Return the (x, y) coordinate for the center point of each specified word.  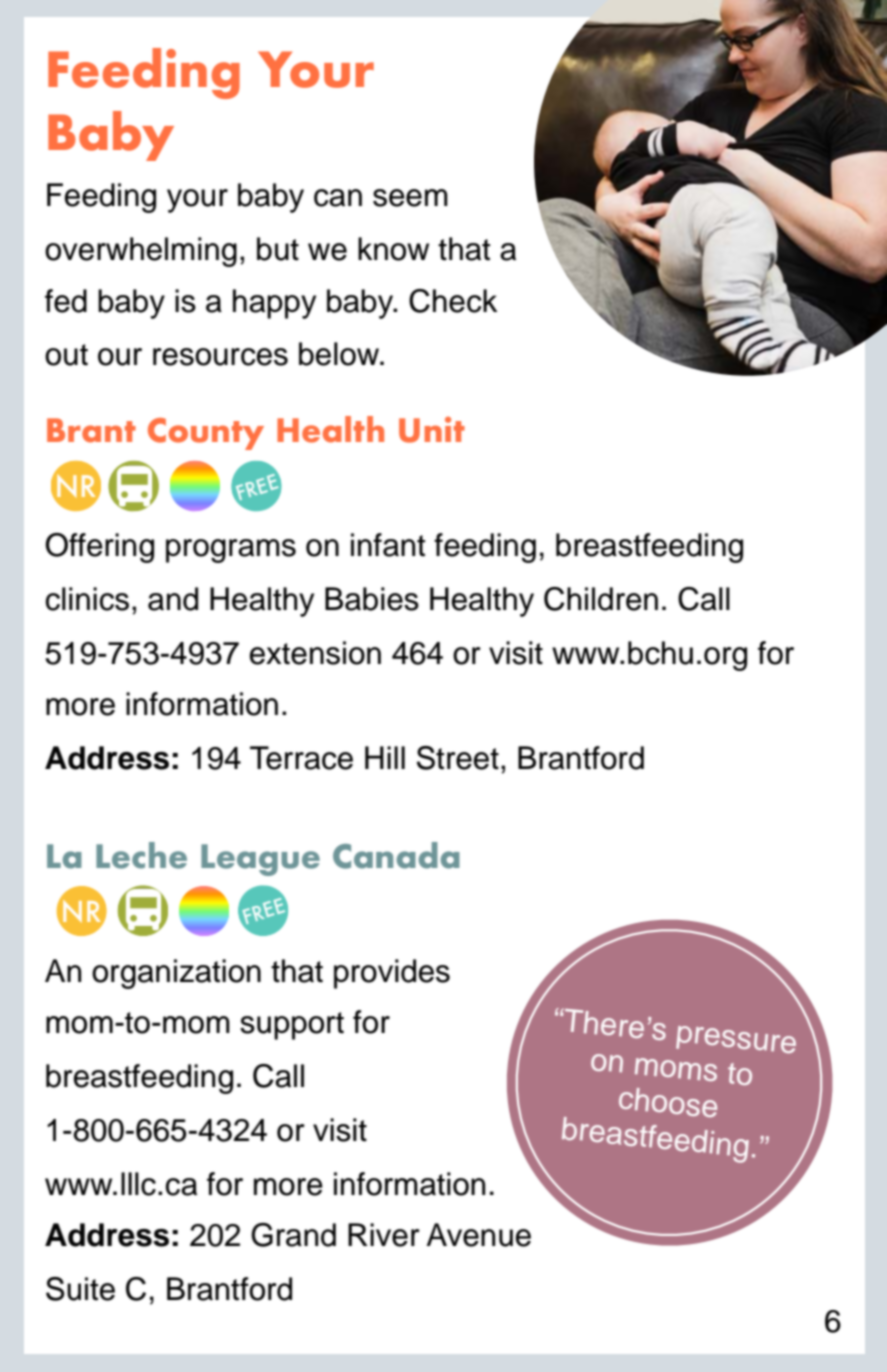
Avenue (479, 1235)
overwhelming (141, 252)
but (278, 249)
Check (453, 301)
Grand (293, 1235)
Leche (141, 855)
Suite (80, 1289)
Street (458, 758)
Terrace (301, 758)
